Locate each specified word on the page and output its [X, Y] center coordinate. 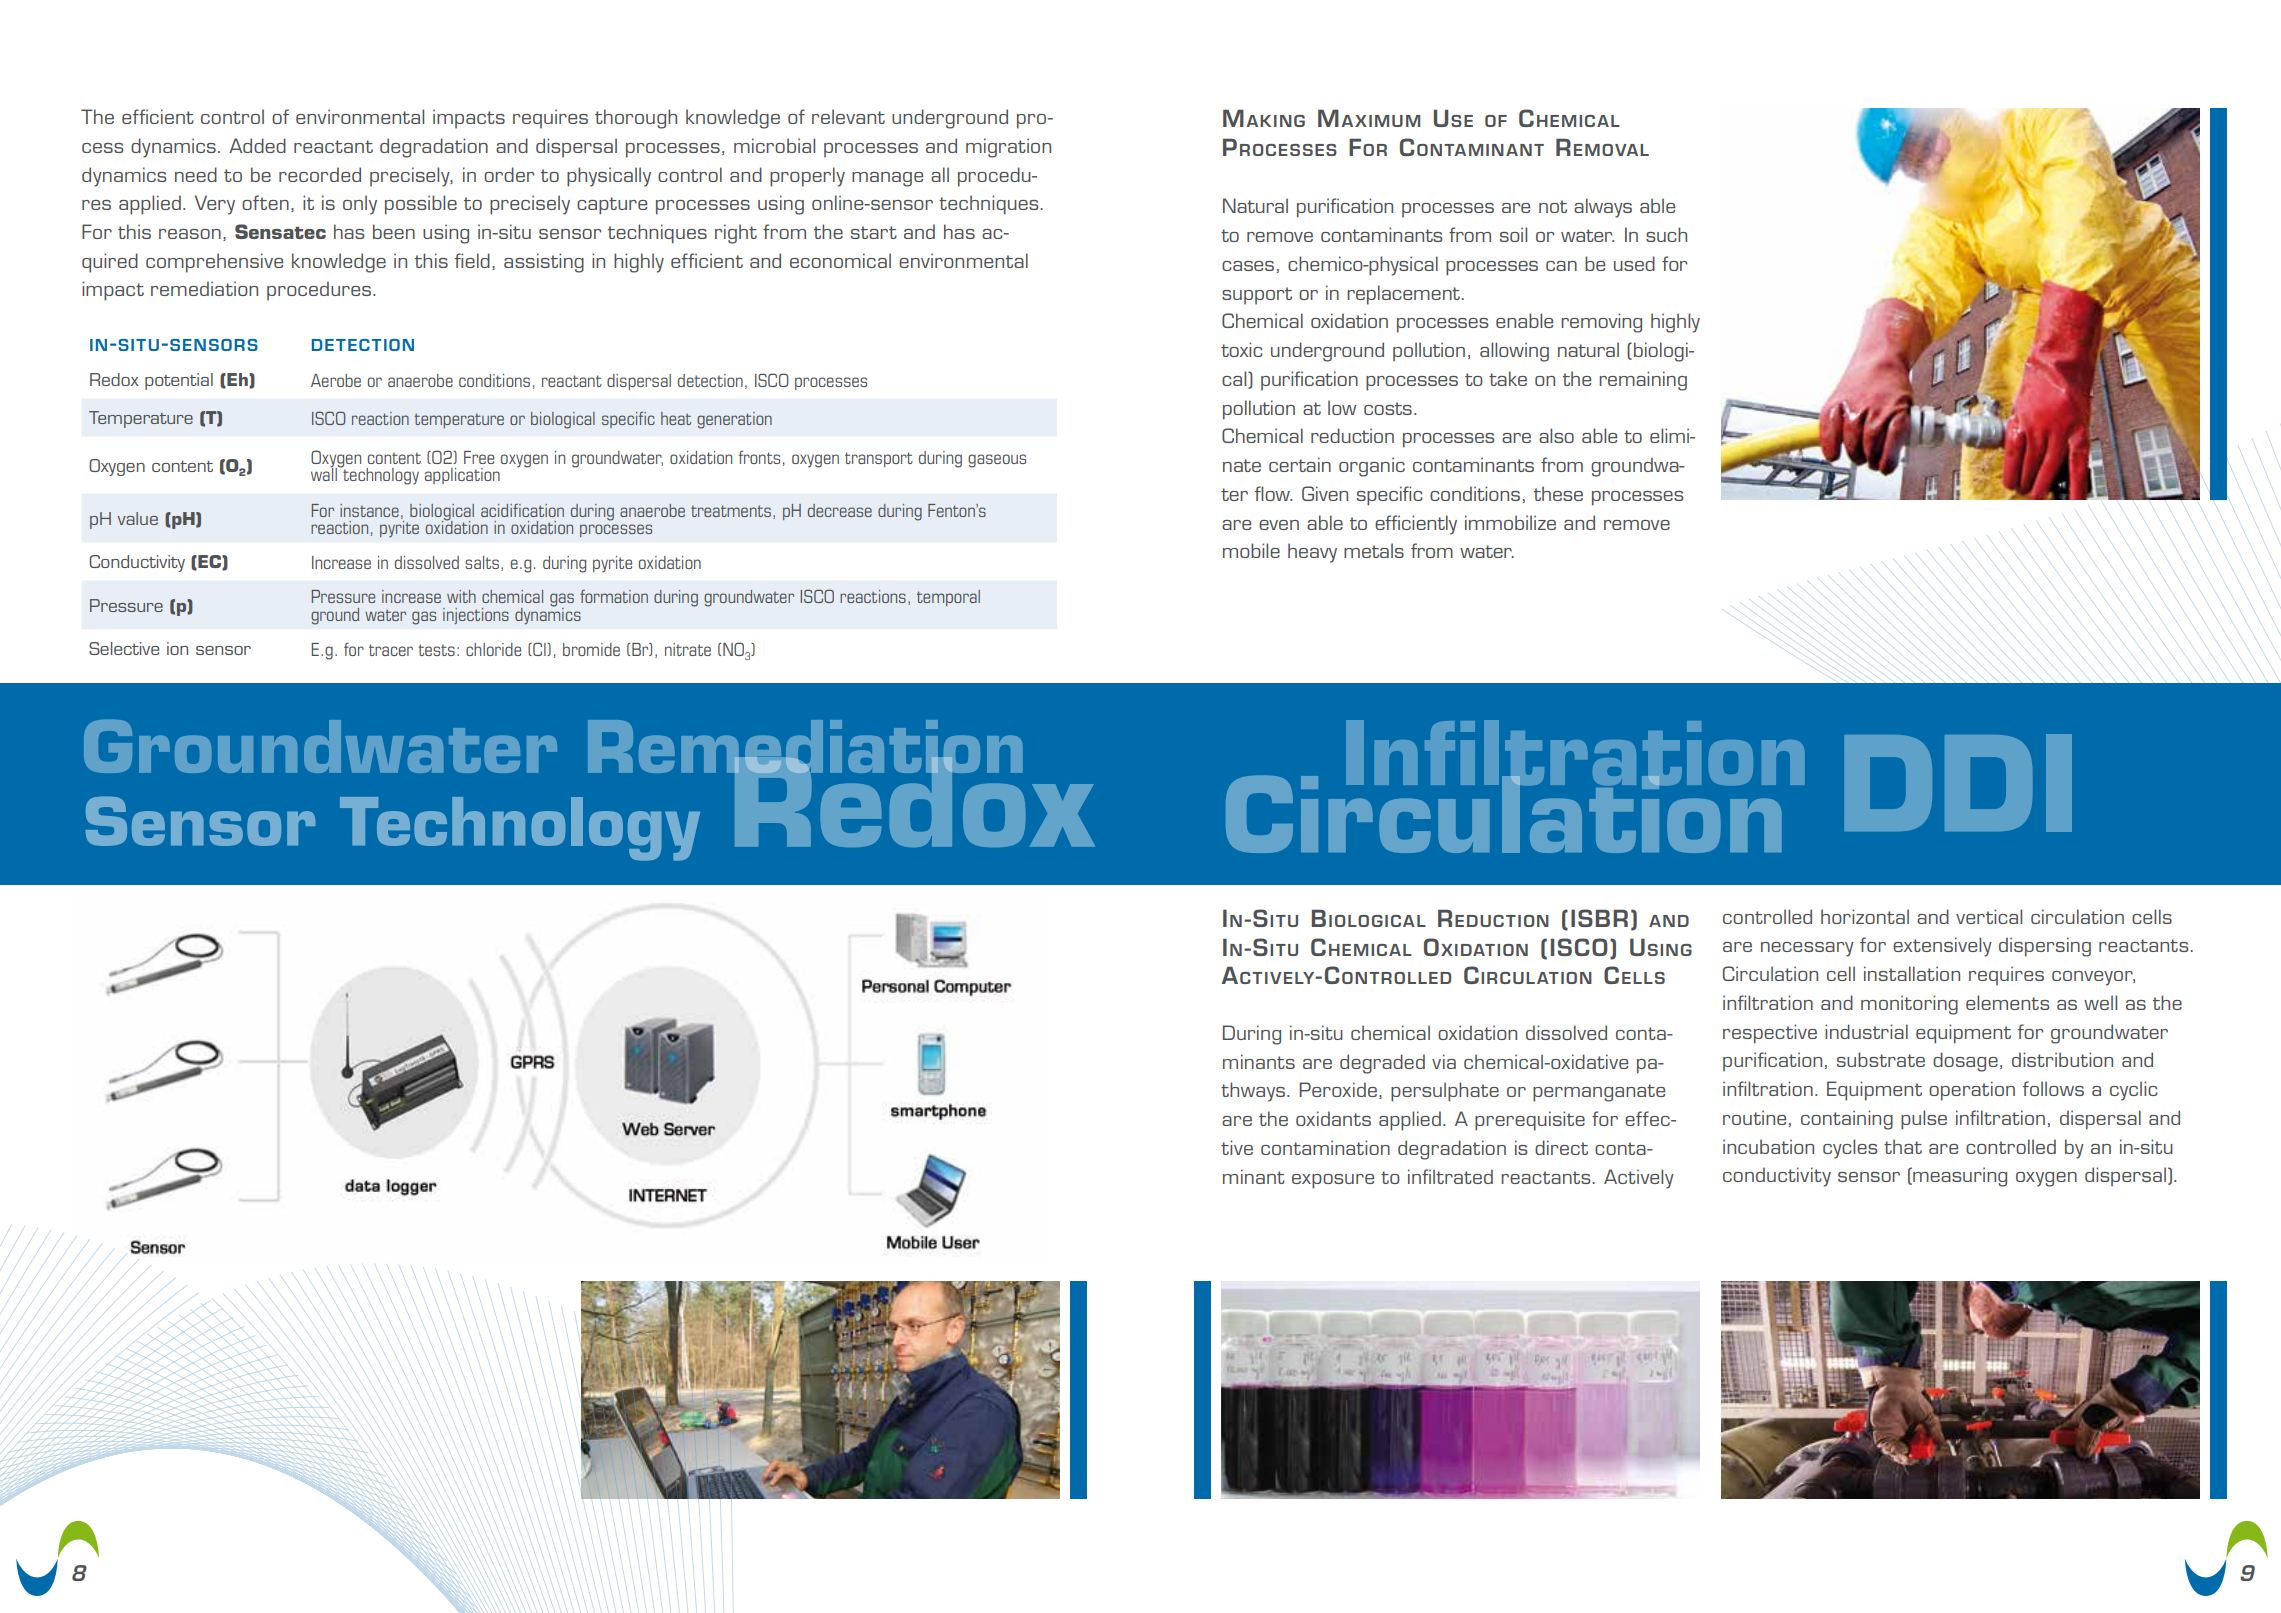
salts [482, 562]
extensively [1942, 947]
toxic [1242, 349]
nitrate [688, 649]
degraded [1382, 1064]
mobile [1251, 550]
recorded [320, 174]
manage [887, 179]
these [1558, 493]
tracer [391, 650]
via [1444, 1061]
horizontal [1865, 916]
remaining [1643, 381]
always [1603, 208]
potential [179, 381]
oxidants [1333, 1118]
